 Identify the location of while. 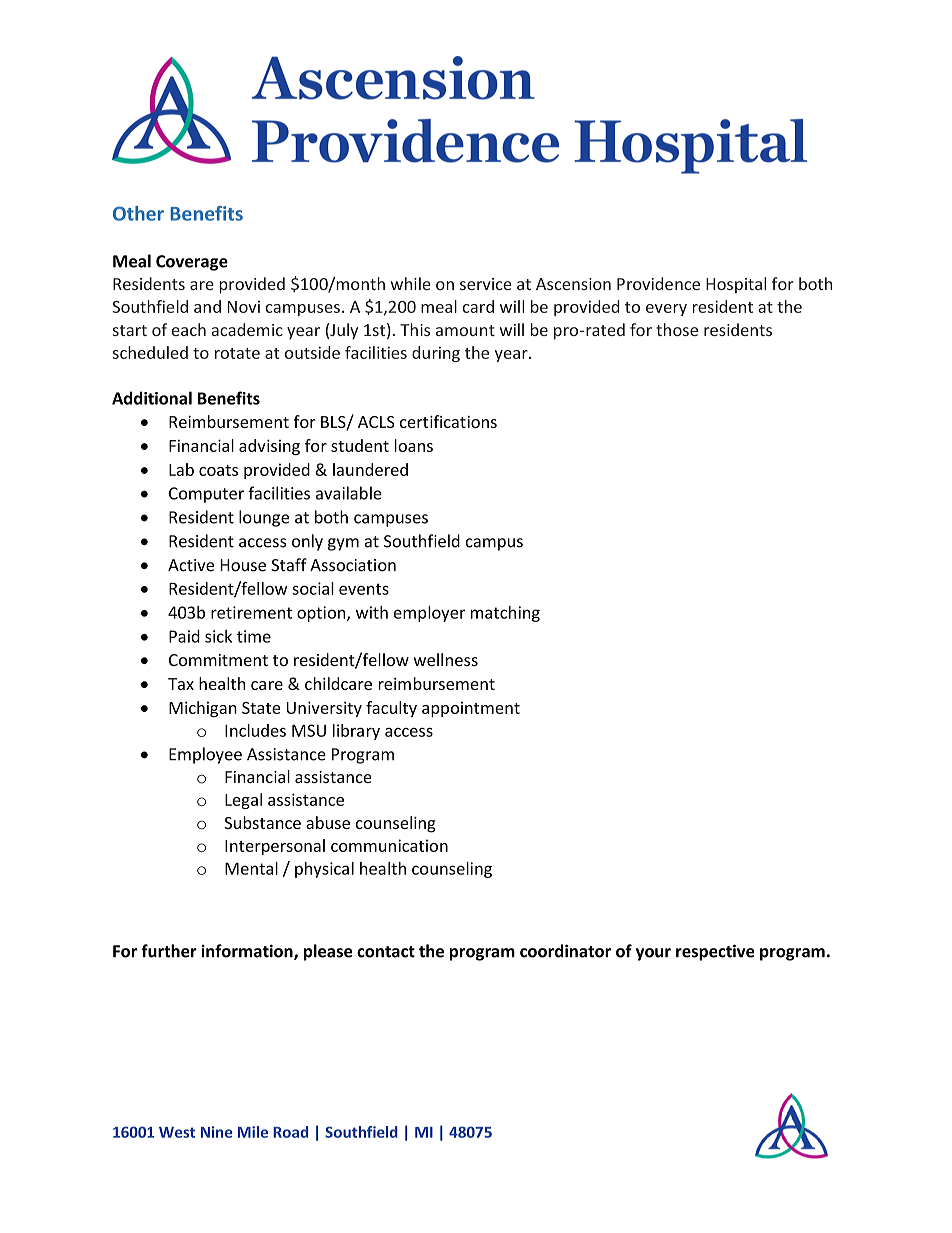
(411, 283).
